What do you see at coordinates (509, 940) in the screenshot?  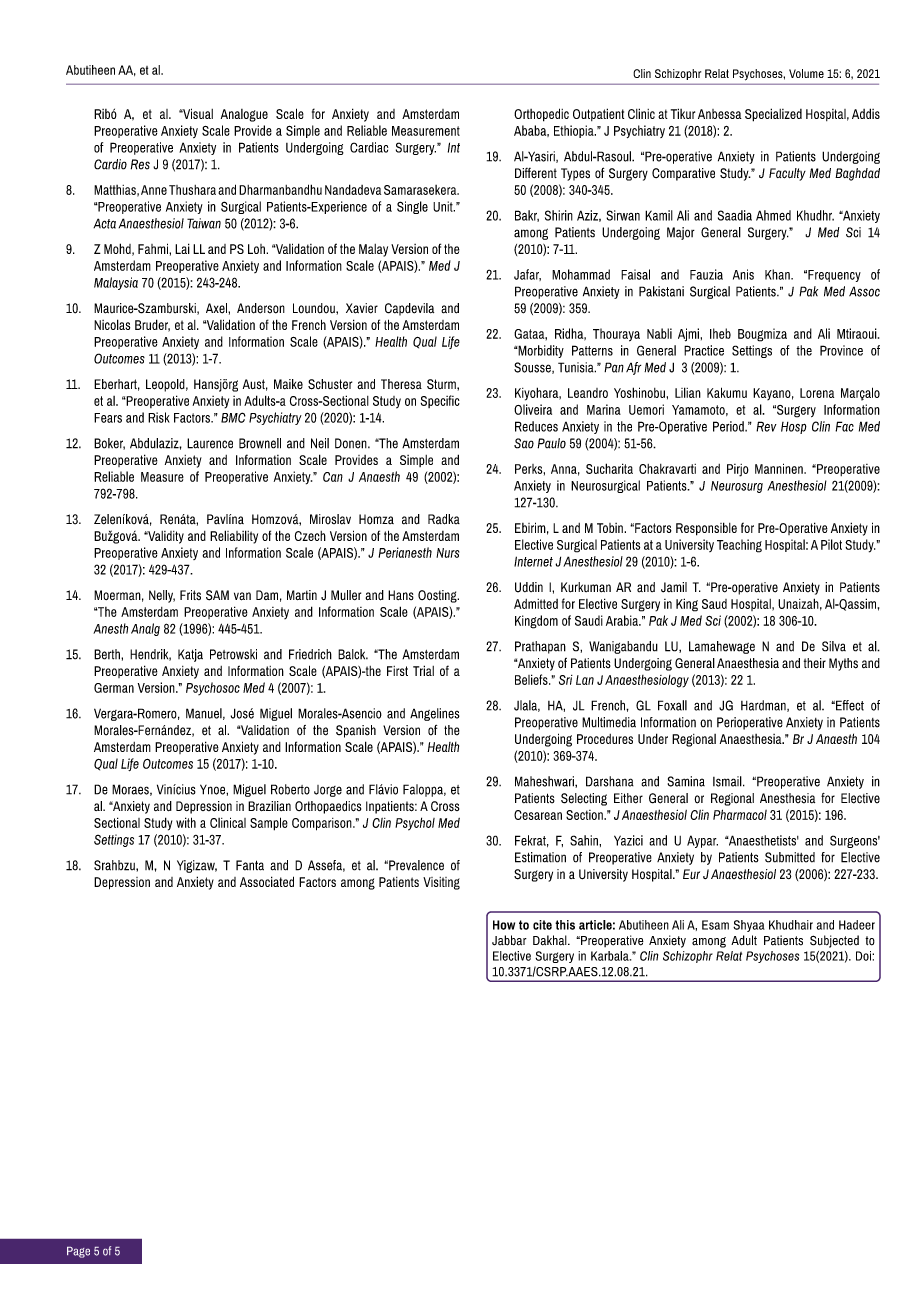 I see `Jabbar` at bounding box center [509, 940].
